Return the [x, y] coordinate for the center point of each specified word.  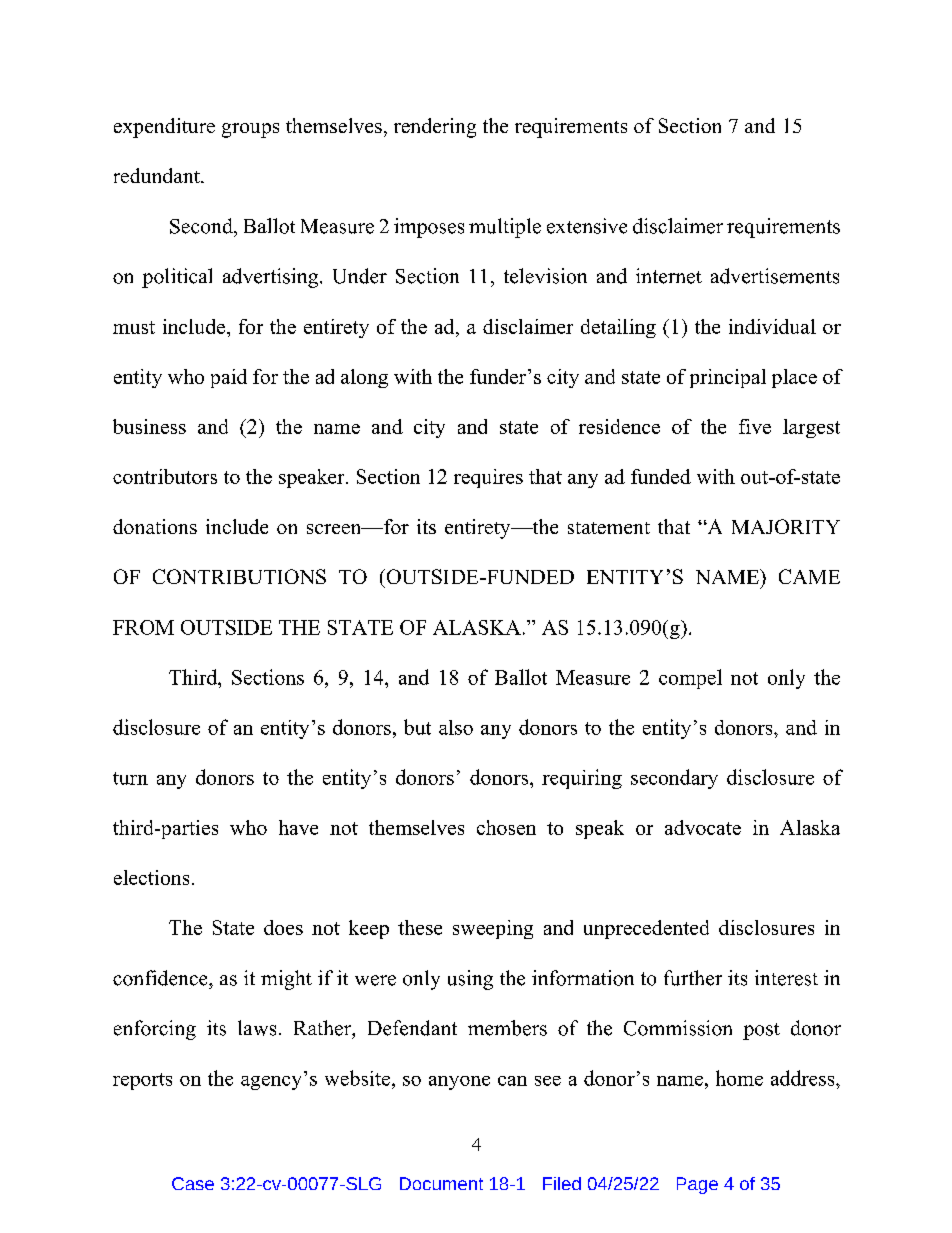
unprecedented [646, 929]
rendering [435, 128]
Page [697, 1185]
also [456, 727]
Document [441, 1183]
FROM [143, 627]
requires [488, 478]
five [755, 426]
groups [250, 130]
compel [690, 679]
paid [229, 378]
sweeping [493, 929]
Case [193, 1183]
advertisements [775, 276]
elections [151, 877]
